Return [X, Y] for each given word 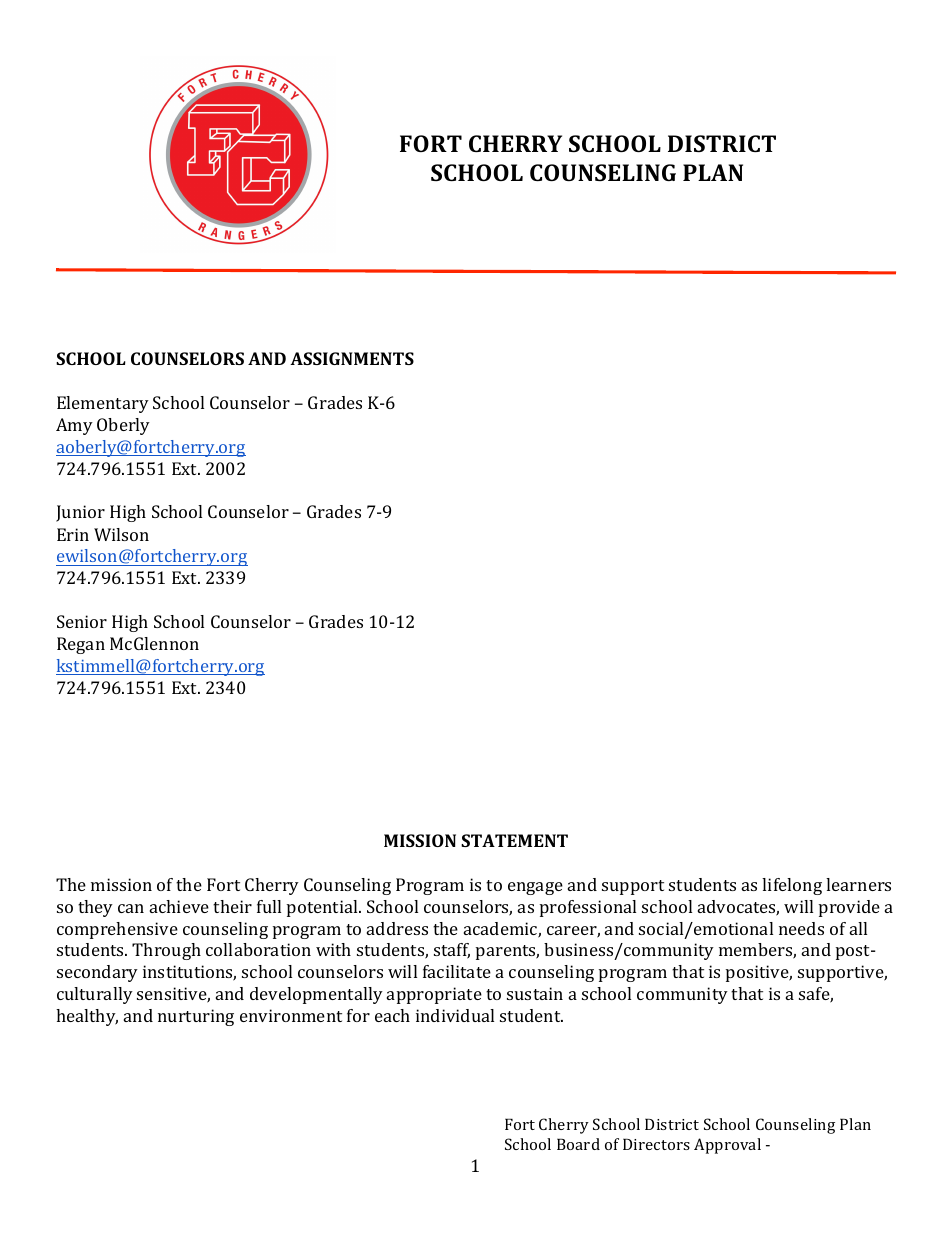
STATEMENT [514, 840]
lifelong [792, 886]
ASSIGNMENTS [352, 358]
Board [578, 1144]
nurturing [196, 1017]
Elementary [103, 404]
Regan [81, 645]
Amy [74, 426]
